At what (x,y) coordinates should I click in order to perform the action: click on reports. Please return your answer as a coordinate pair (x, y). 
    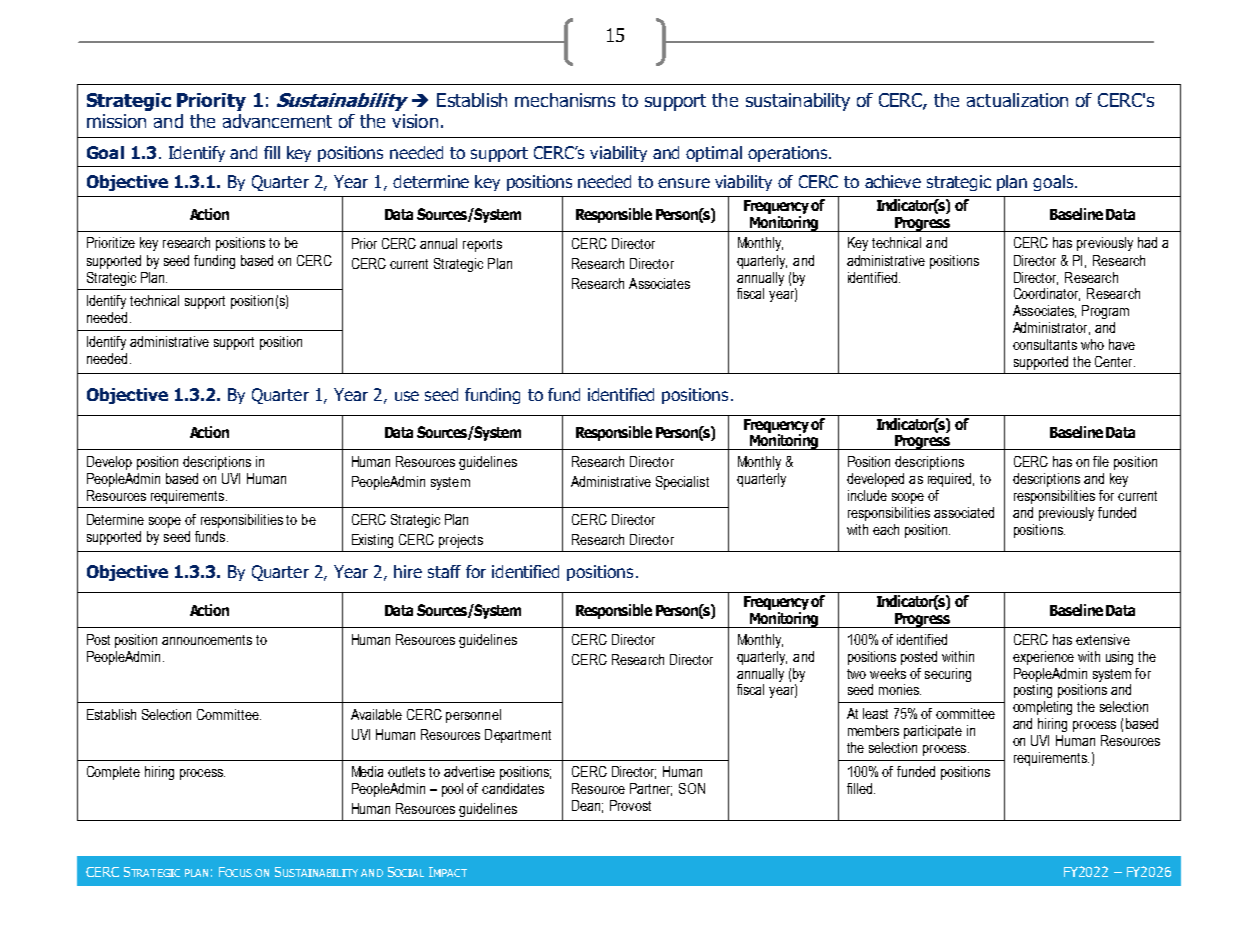
    Looking at the image, I should click on (482, 245).
